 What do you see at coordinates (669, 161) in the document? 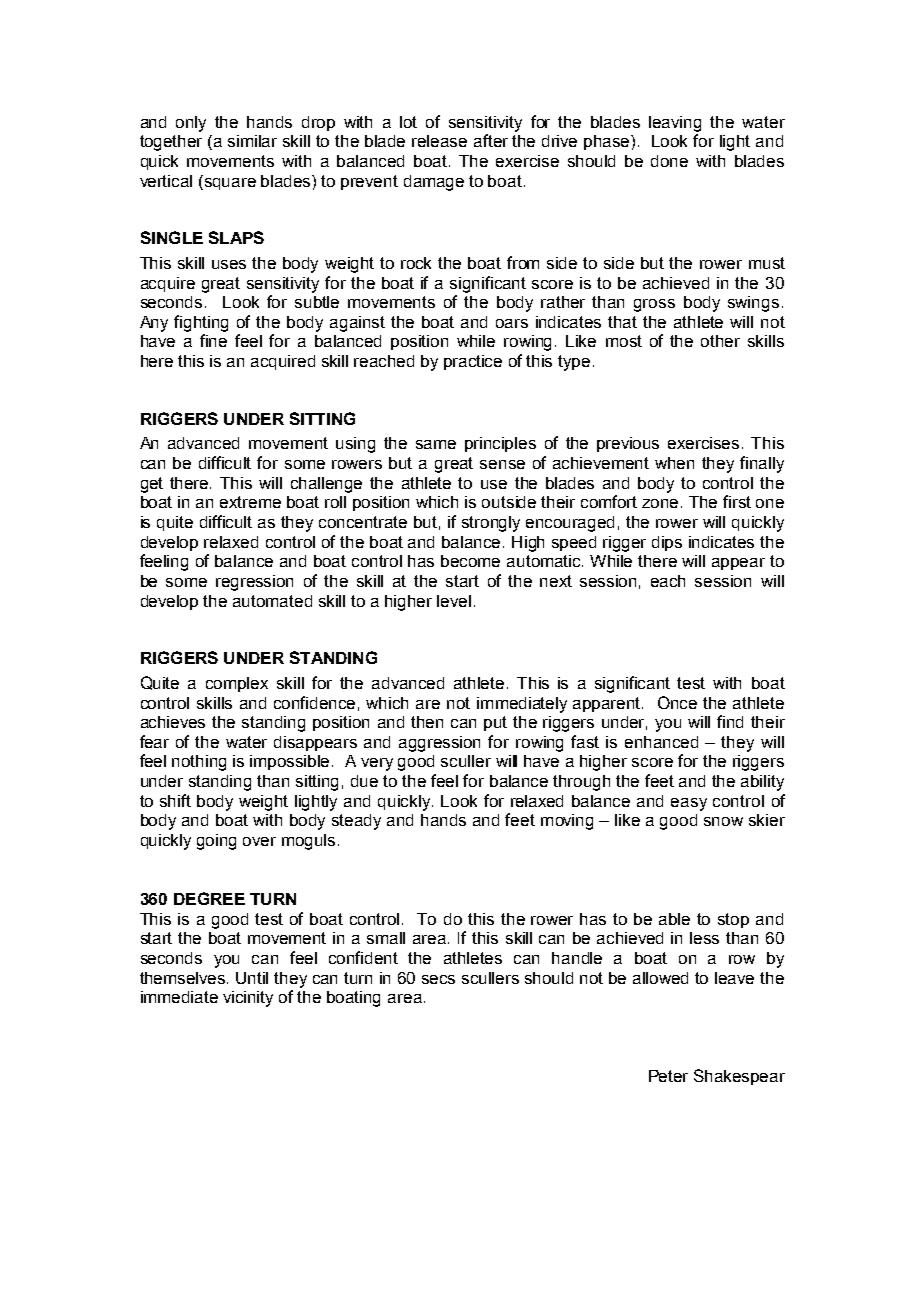
I see `done` at bounding box center [669, 161].
